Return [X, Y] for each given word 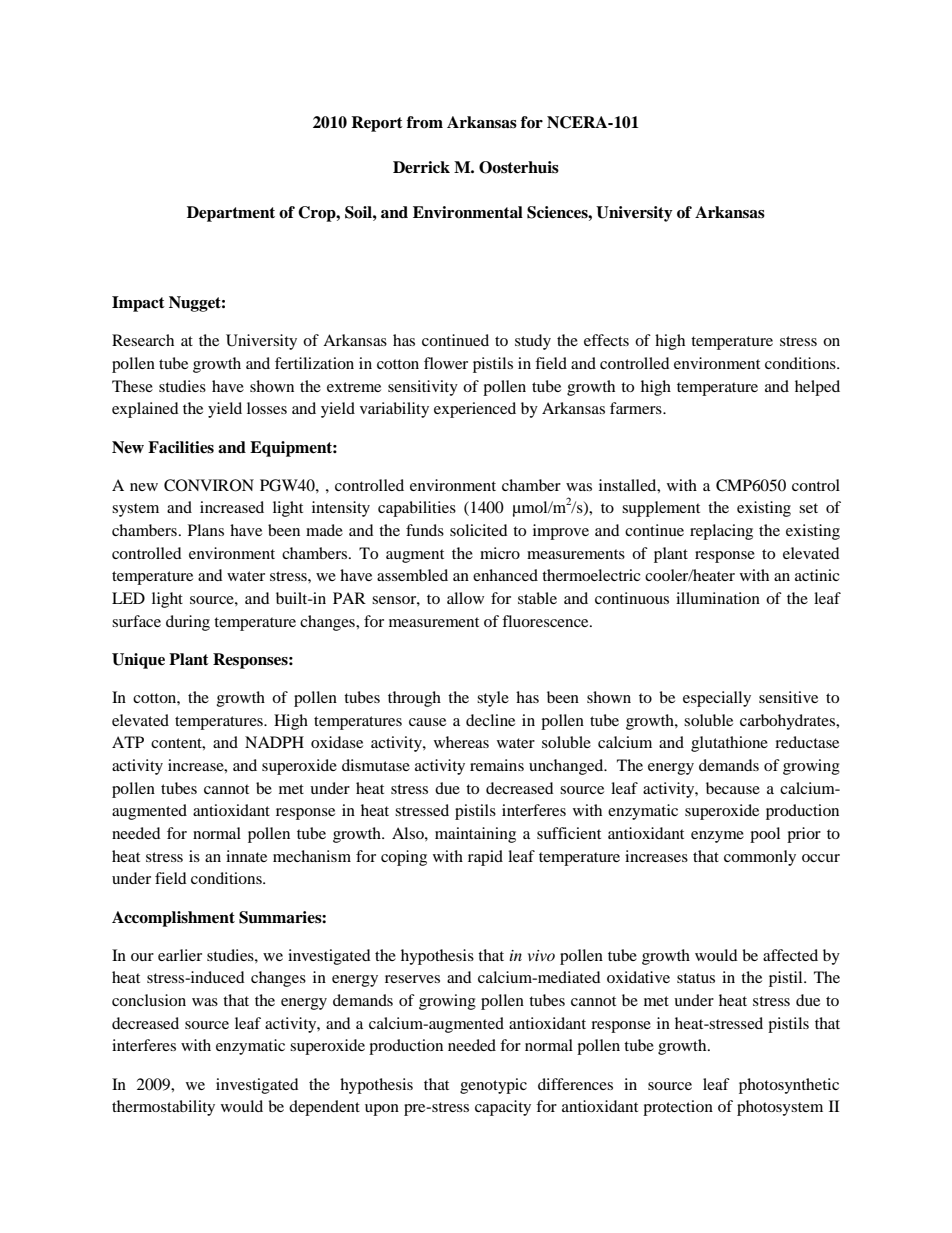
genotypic [493, 1086]
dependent [324, 1108]
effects [606, 340]
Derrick [421, 167]
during [188, 623]
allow [465, 598]
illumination [718, 598]
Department [231, 214]
